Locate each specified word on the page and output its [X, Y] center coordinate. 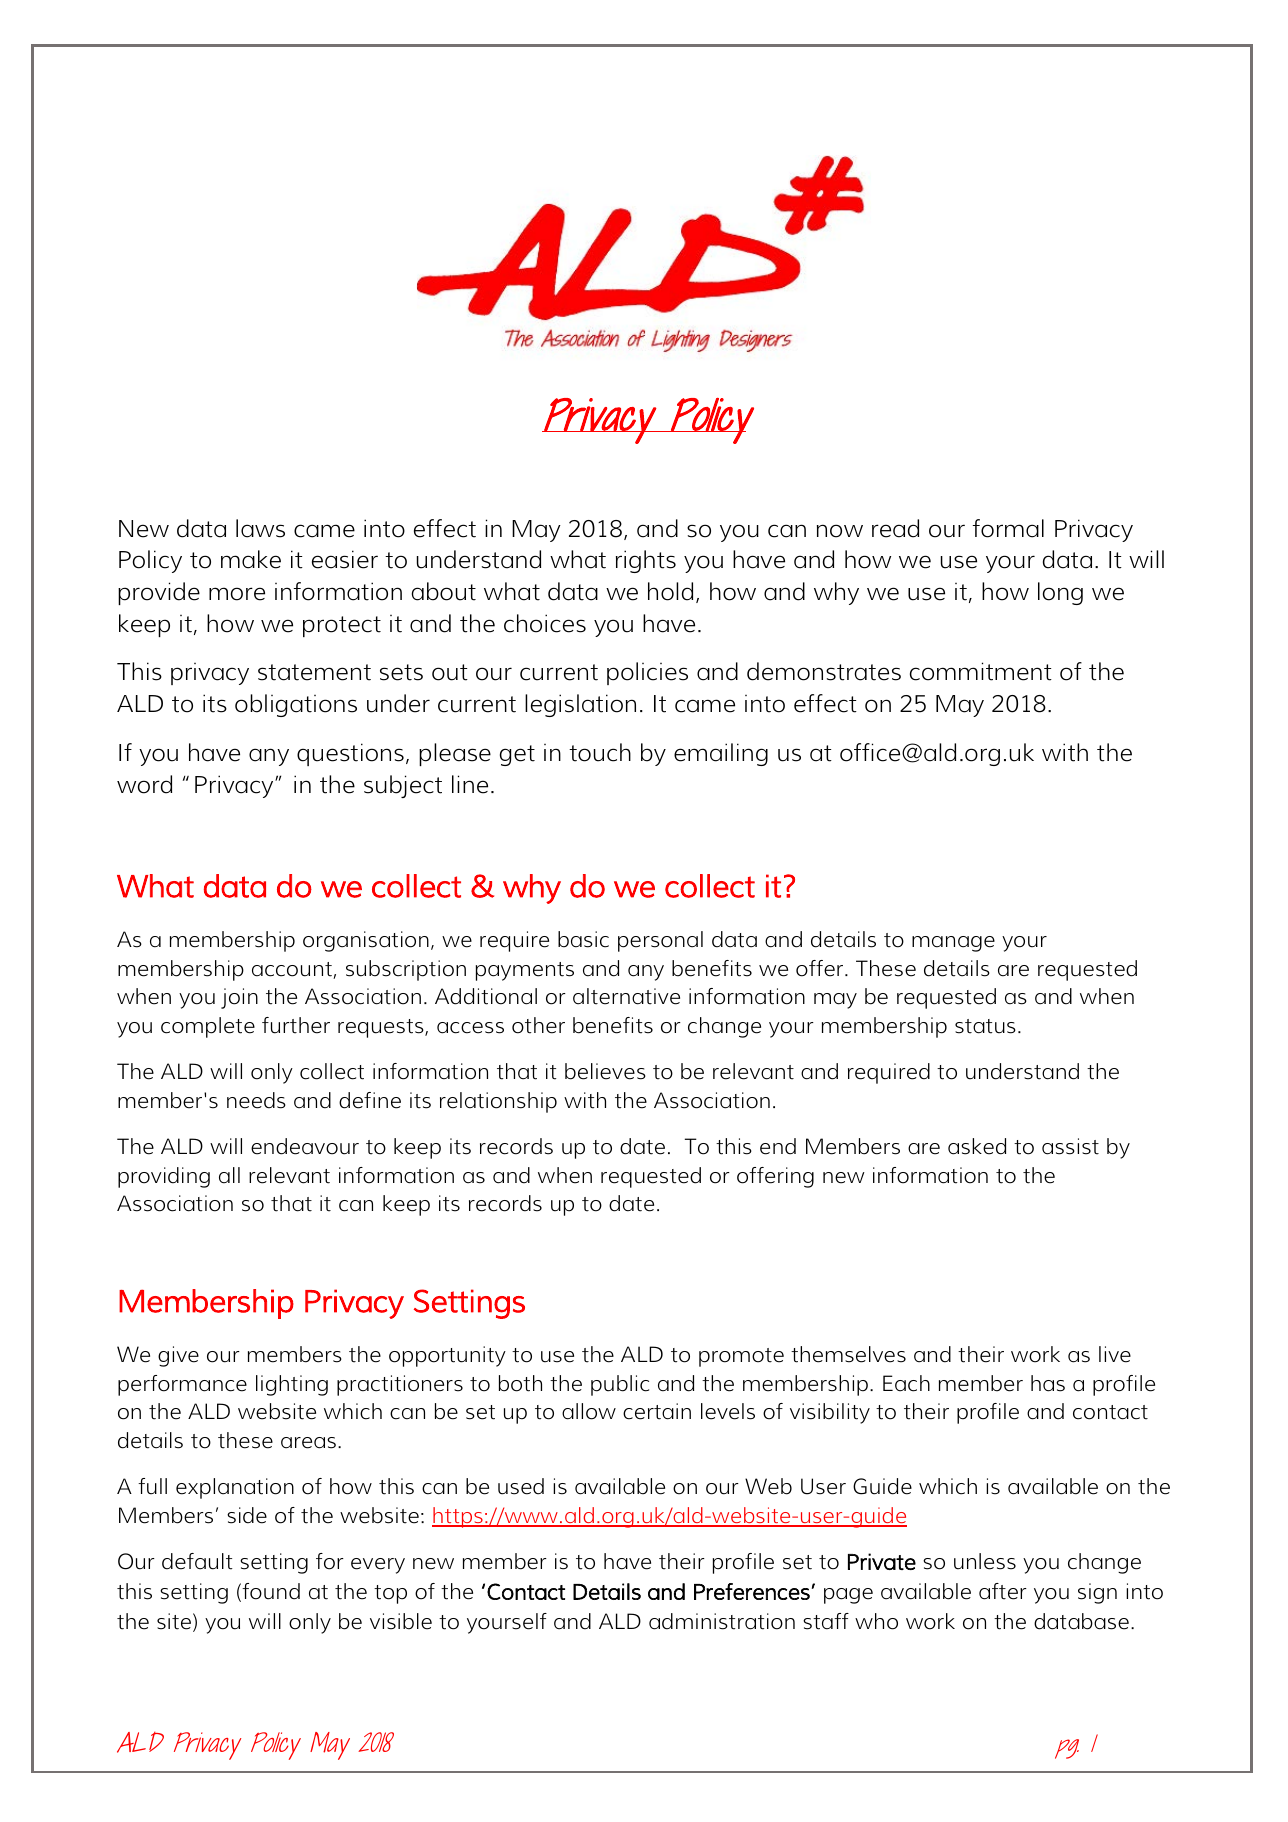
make [251, 559]
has [1048, 1383]
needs [256, 1100]
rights [646, 561]
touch [600, 752]
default [197, 1561]
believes [605, 1071]
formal [1008, 528]
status [985, 1026]
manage [953, 944]
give [178, 1356]
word [144, 784]
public [620, 1385]
